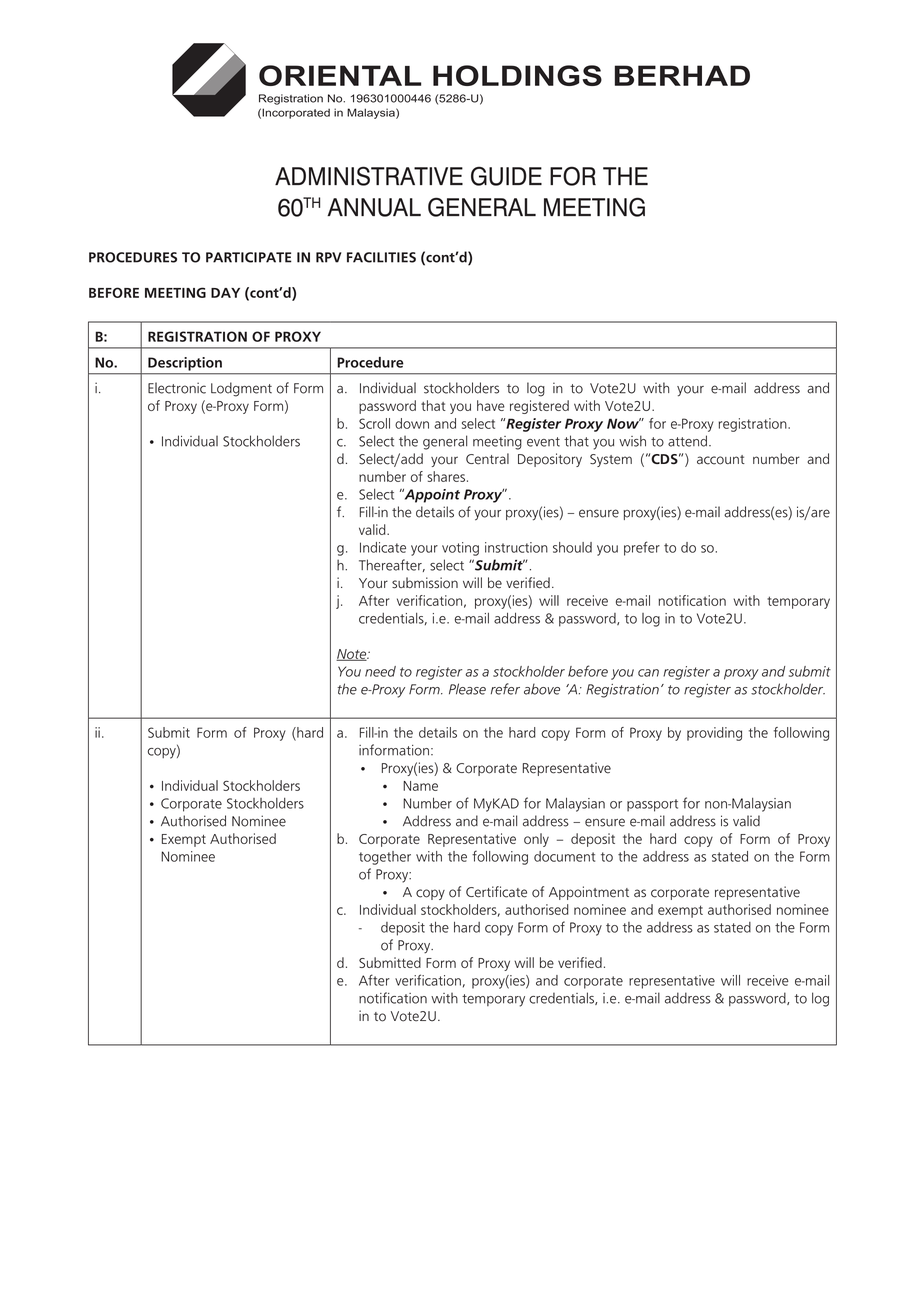 The width and height of the document is (924, 1308). I want to click on have, so click(491, 405).
